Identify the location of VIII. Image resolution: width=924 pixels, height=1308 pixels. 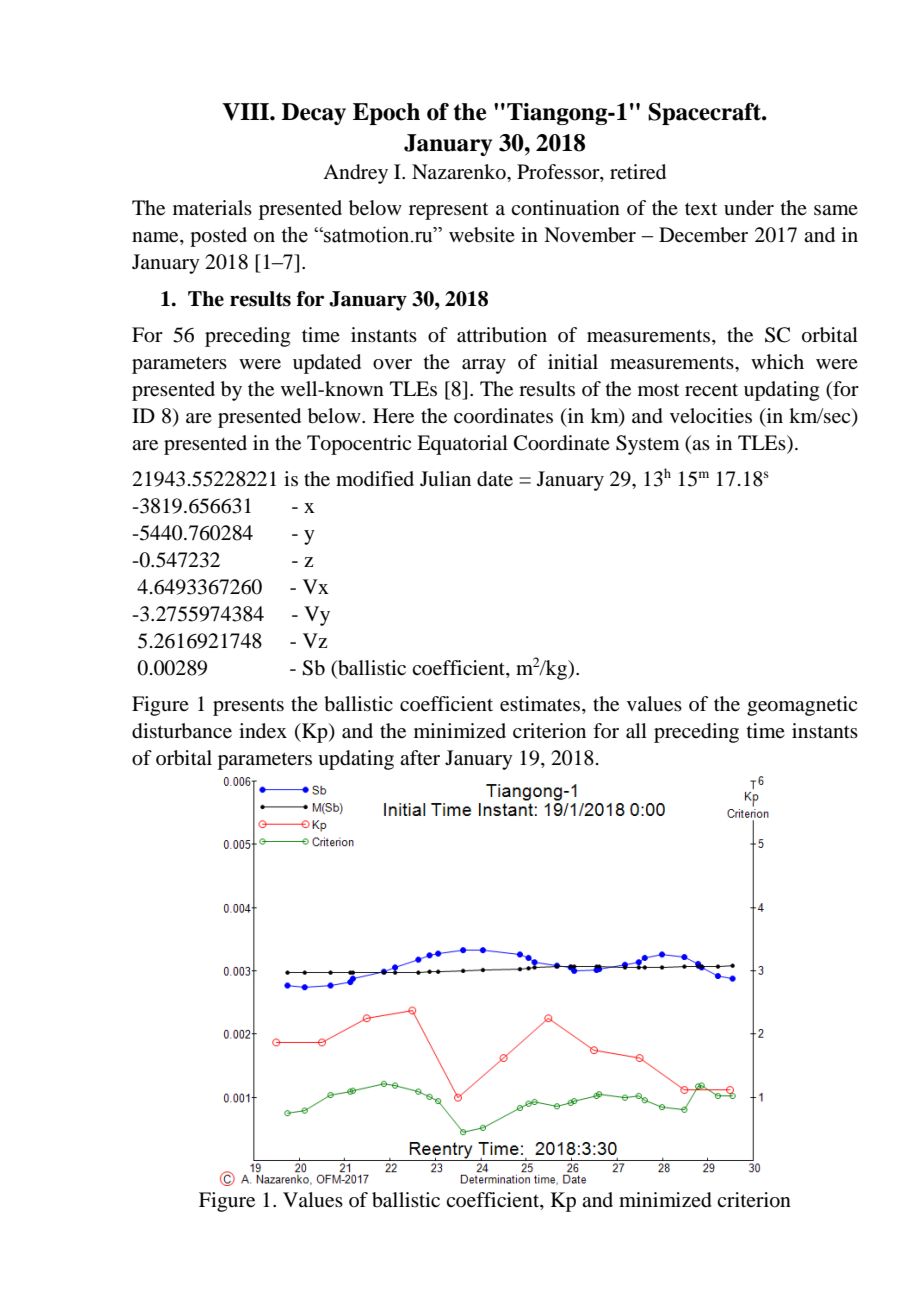
(246, 112).
